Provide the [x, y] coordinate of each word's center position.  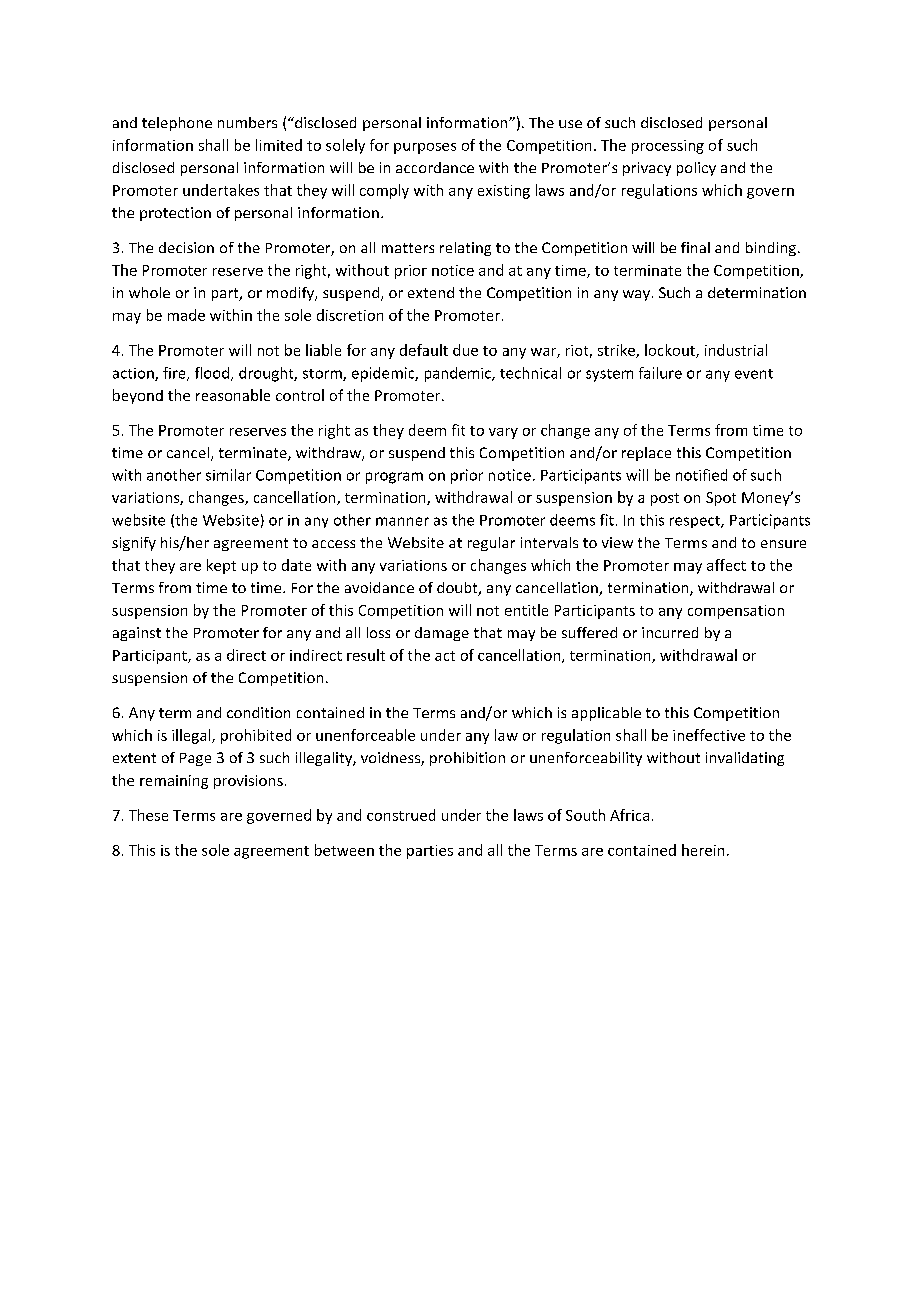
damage [442, 634]
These [148, 815]
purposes [425, 148]
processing [668, 147]
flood [212, 373]
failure [660, 373]
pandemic [459, 374]
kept [221, 566]
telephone [177, 124]
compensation [736, 612]
